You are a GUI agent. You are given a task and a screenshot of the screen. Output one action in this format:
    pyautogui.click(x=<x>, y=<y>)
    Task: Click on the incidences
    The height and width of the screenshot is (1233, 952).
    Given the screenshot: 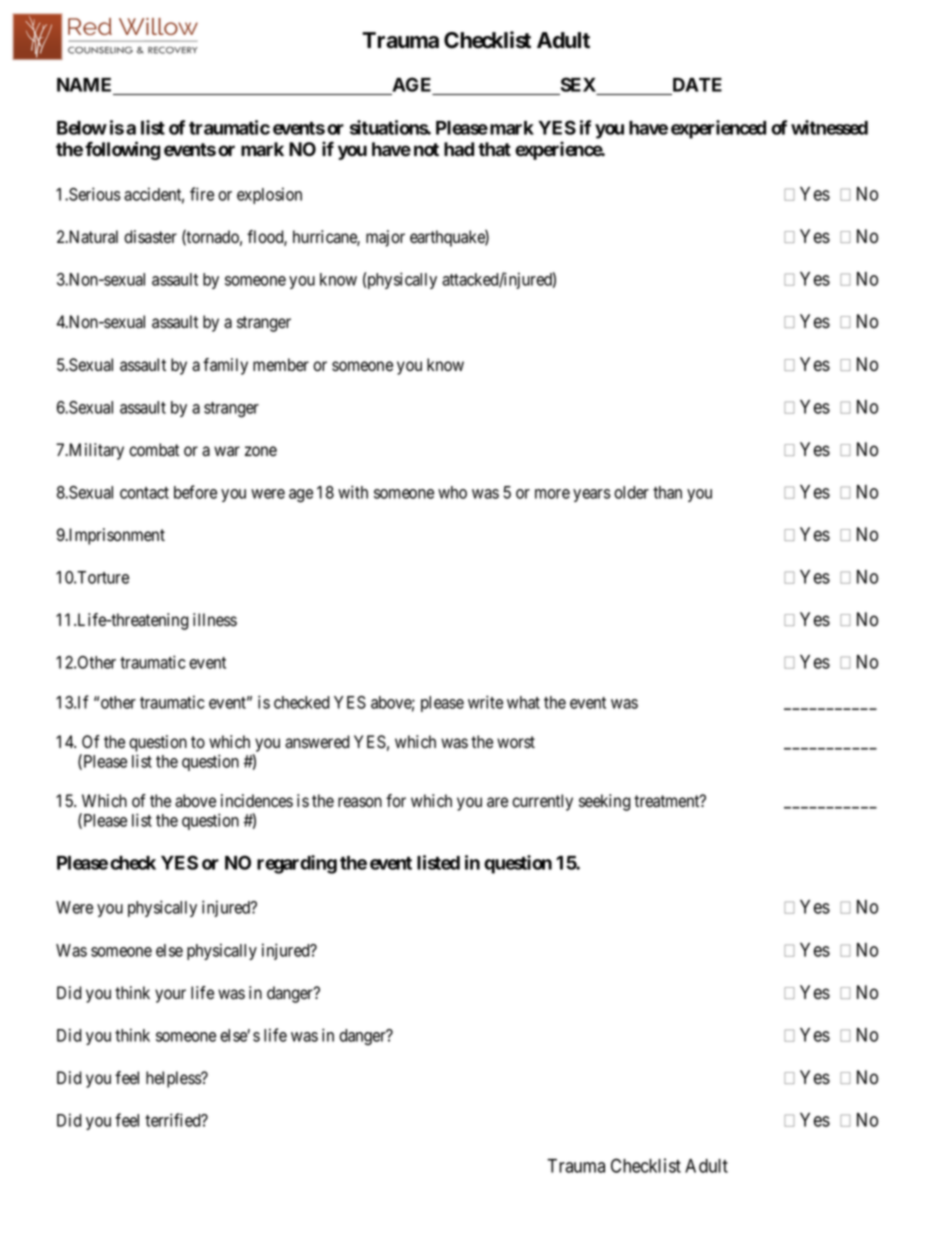 What is the action you would take?
    pyautogui.click(x=257, y=801)
